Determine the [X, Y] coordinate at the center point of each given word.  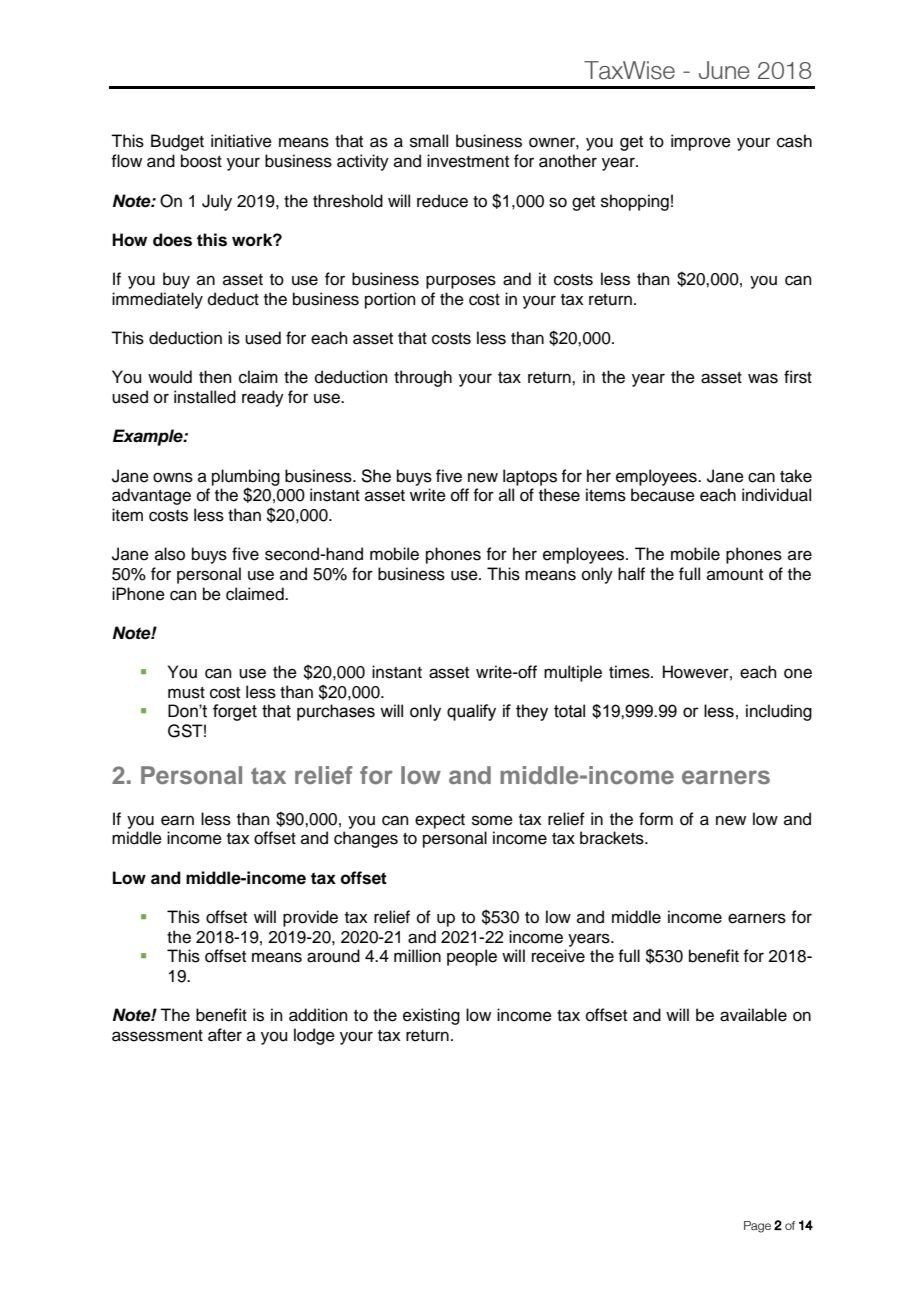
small [429, 141]
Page [757, 1227]
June [724, 70]
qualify [471, 712]
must [186, 693]
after [225, 1035]
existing [431, 1016]
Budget [177, 142]
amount [735, 575]
